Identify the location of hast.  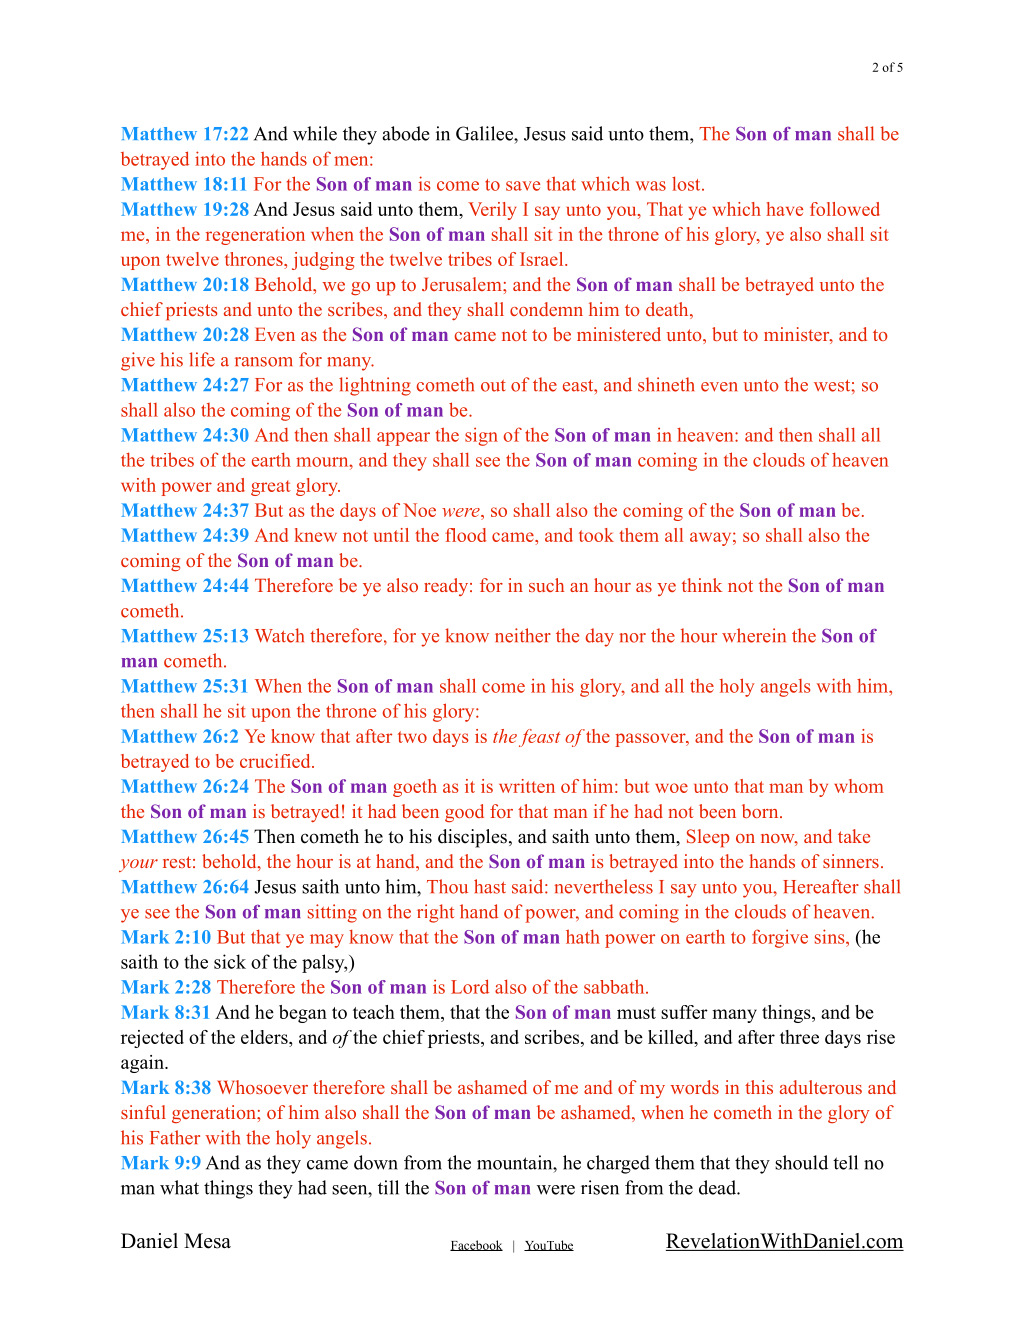
(490, 886).
